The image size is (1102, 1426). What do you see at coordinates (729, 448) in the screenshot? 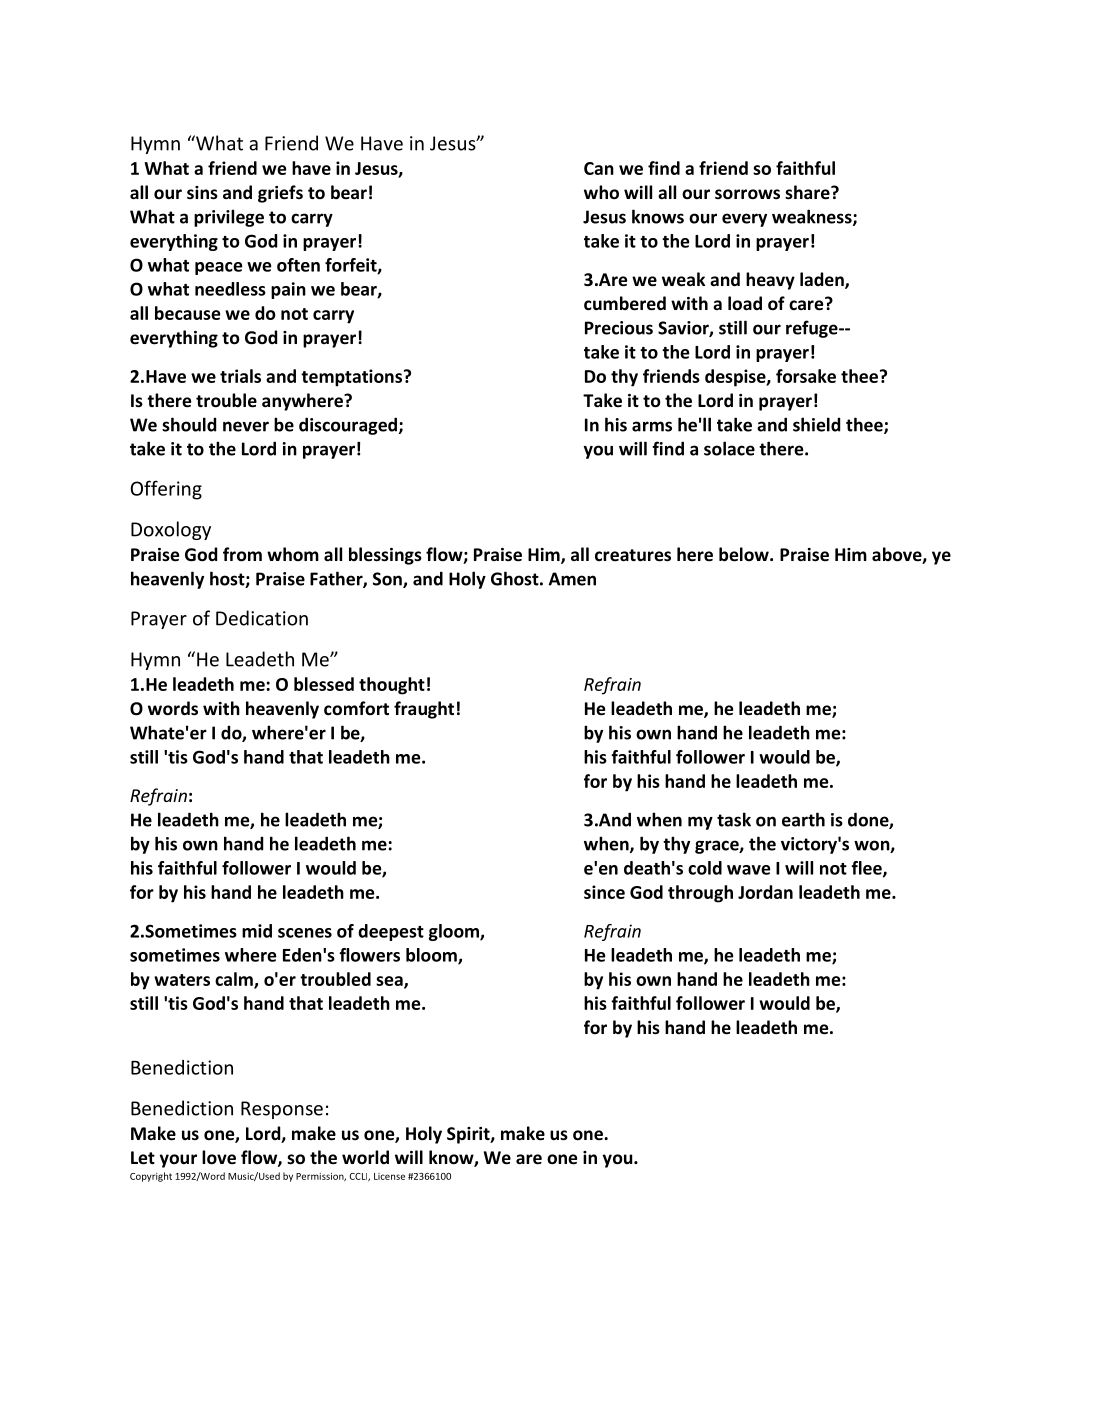
I see `solace` at bounding box center [729, 448].
